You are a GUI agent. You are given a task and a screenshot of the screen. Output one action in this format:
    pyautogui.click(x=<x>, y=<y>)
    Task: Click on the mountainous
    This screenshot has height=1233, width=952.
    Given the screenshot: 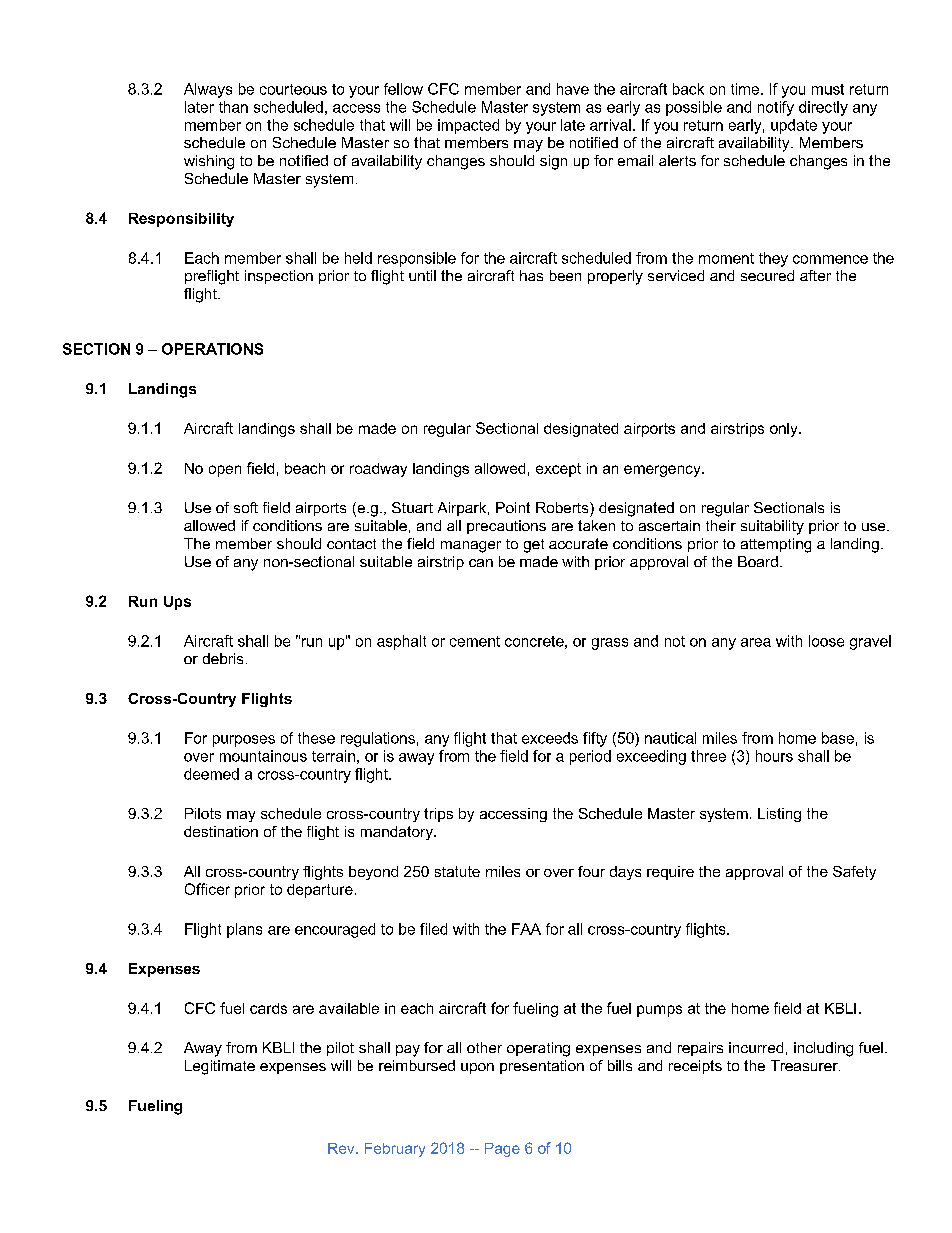 What is the action you would take?
    pyautogui.click(x=263, y=756)
